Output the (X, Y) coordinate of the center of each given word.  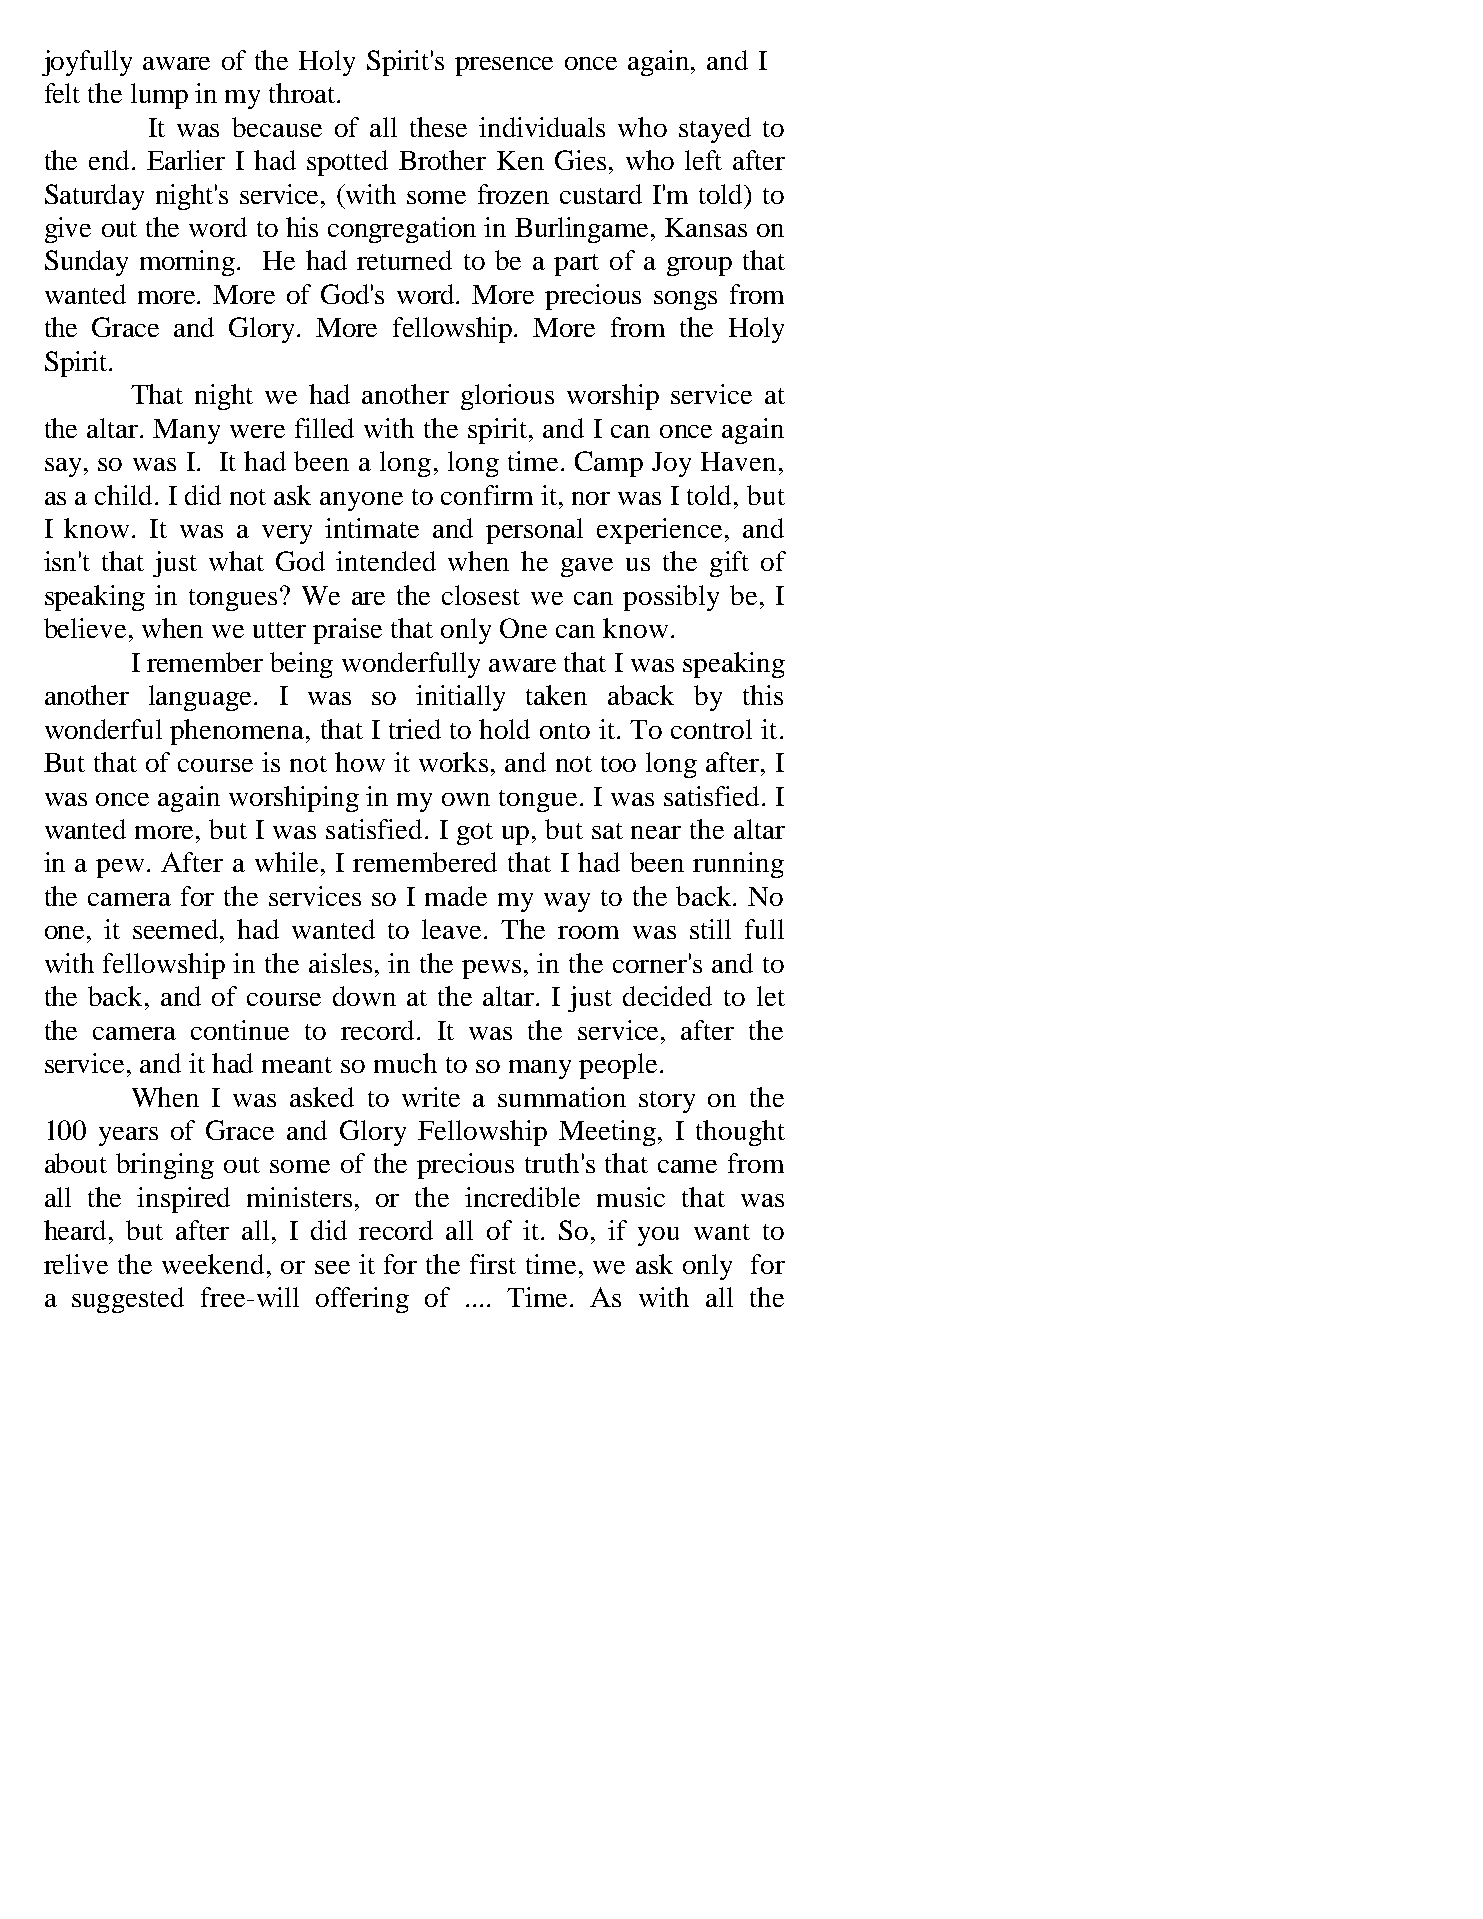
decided (667, 996)
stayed (715, 130)
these (438, 127)
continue (240, 1030)
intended (386, 561)
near (656, 832)
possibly (671, 598)
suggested (128, 1300)
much (405, 1063)
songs (685, 300)
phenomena (238, 732)
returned (404, 260)
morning (189, 263)
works (453, 762)
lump (159, 96)
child (125, 495)
